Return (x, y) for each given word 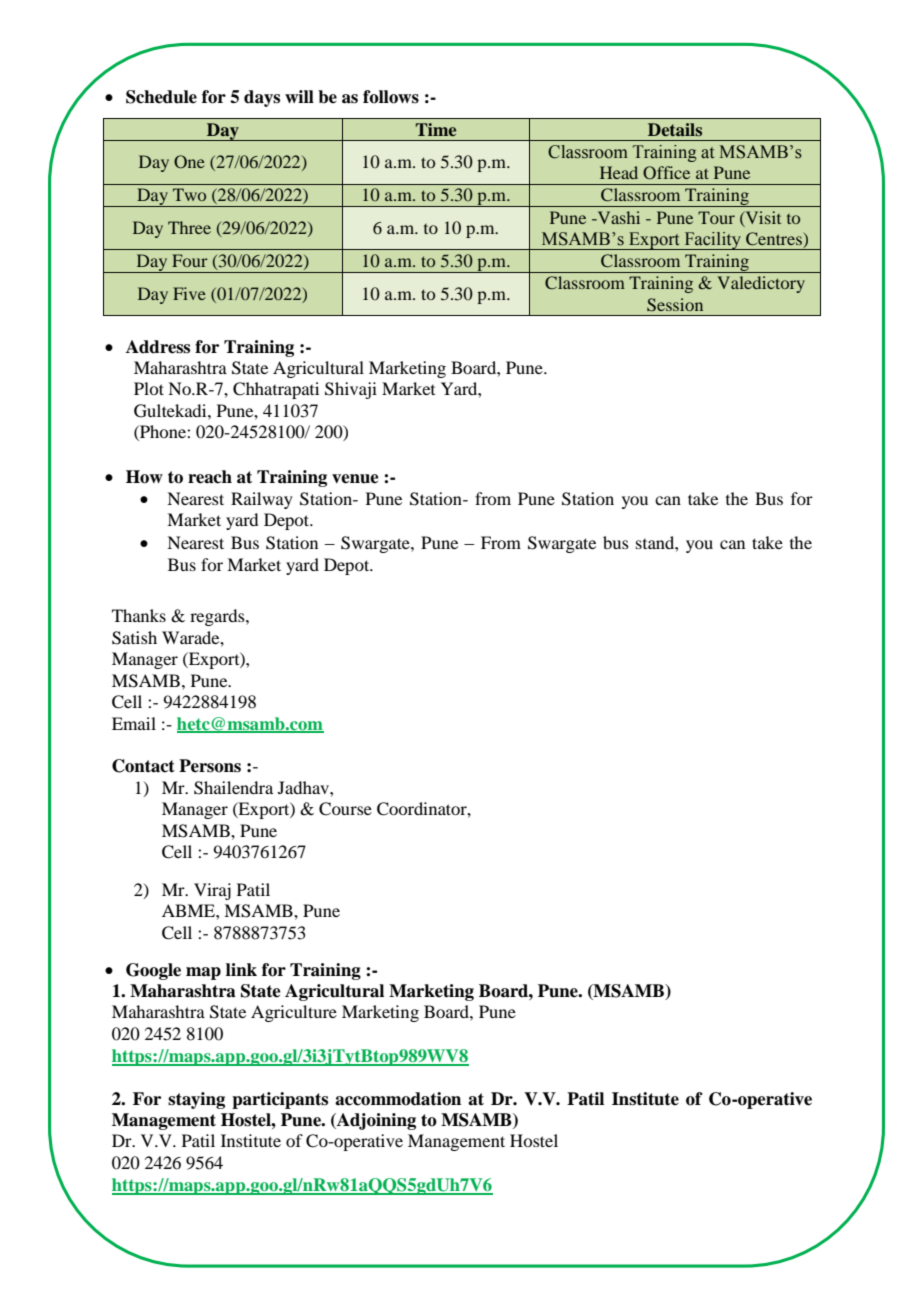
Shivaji (351, 390)
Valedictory (761, 284)
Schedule (161, 97)
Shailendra (233, 788)
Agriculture (294, 1013)
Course (345, 809)
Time (436, 129)
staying (196, 1100)
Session (675, 305)
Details (675, 129)
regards (218, 617)
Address (158, 347)
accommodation (398, 1099)
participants (280, 1100)
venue (355, 479)
